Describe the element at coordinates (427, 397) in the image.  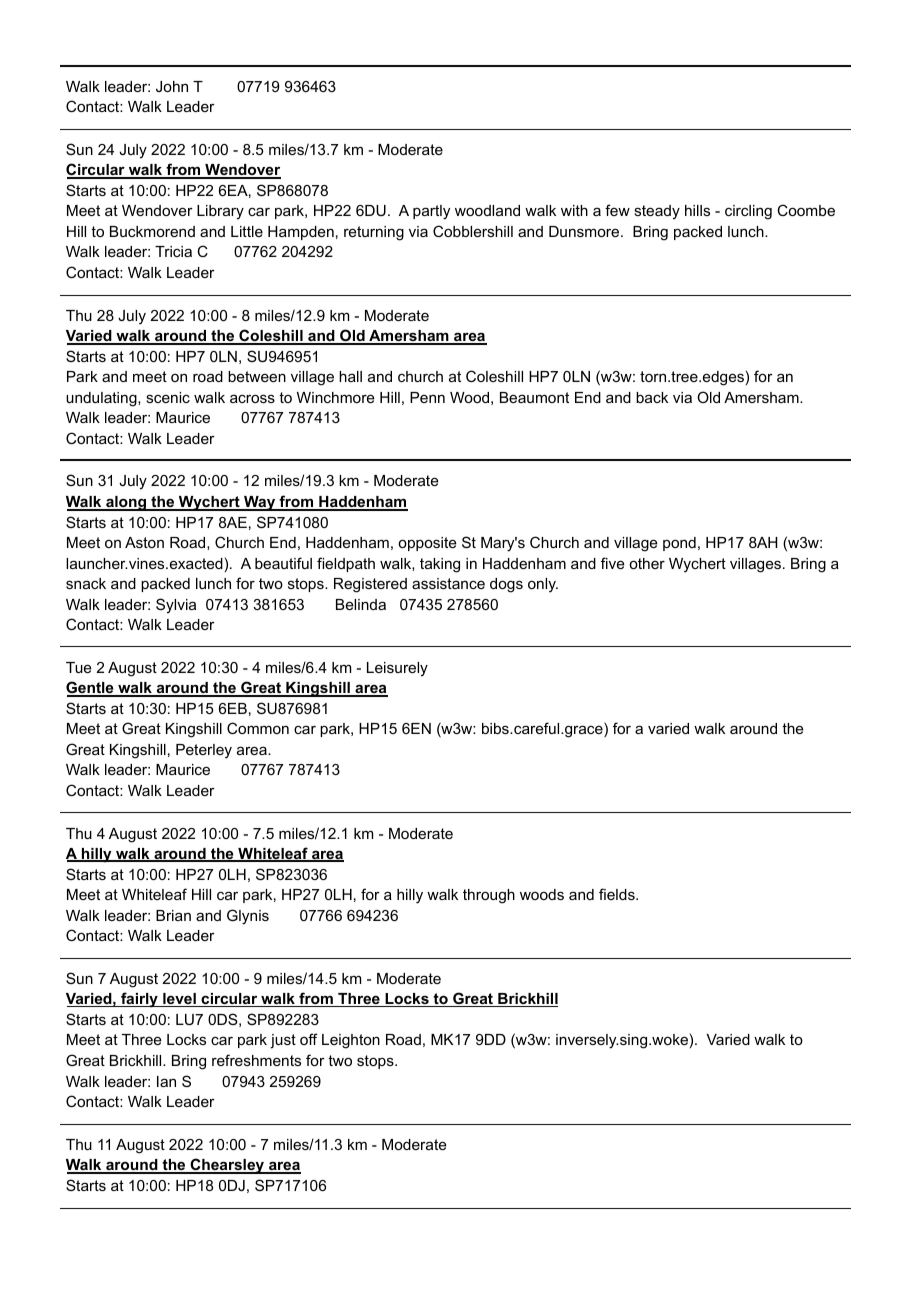
I see `Penn` at that location.
